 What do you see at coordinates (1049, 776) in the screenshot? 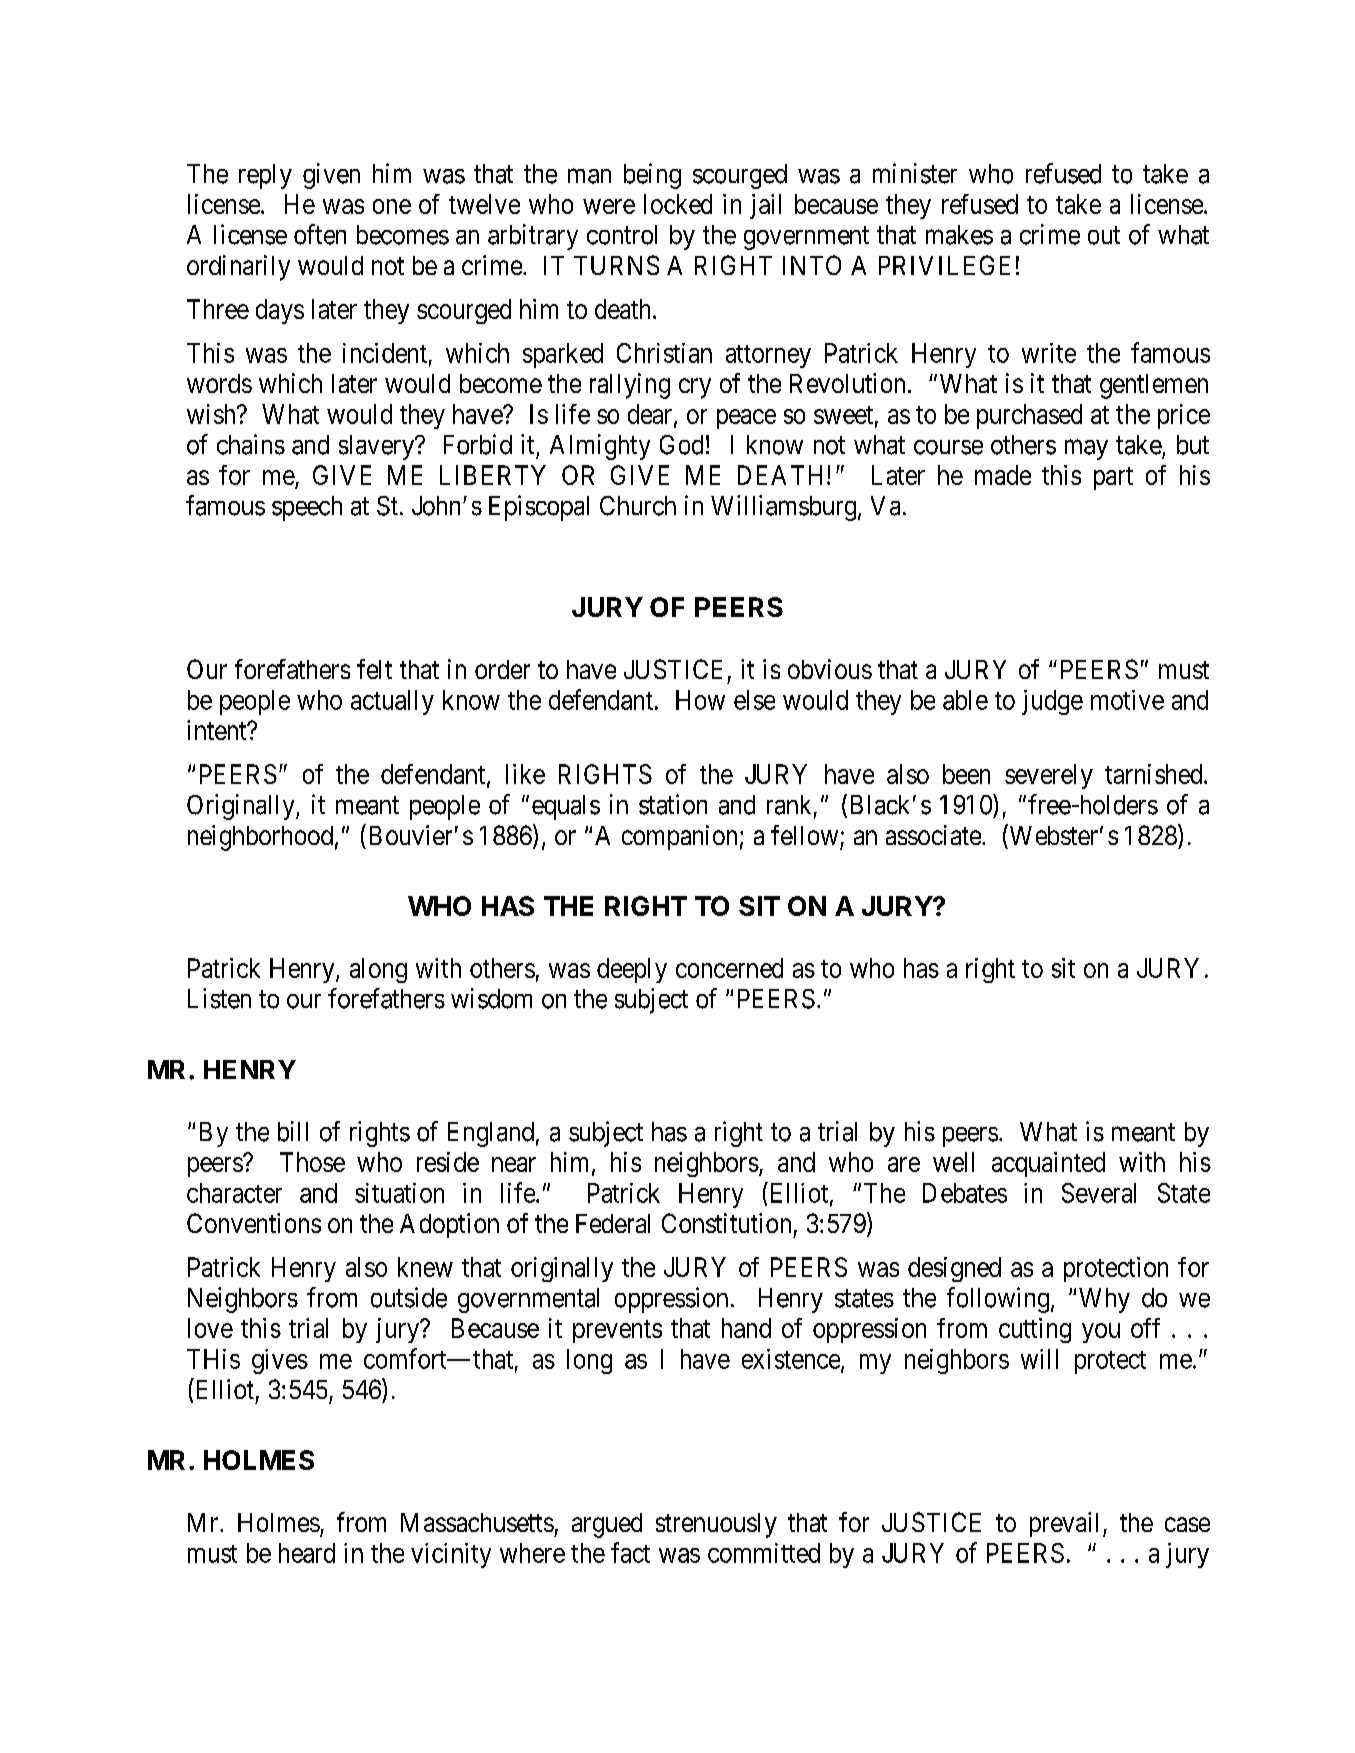
I see `severely` at bounding box center [1049, 776].
